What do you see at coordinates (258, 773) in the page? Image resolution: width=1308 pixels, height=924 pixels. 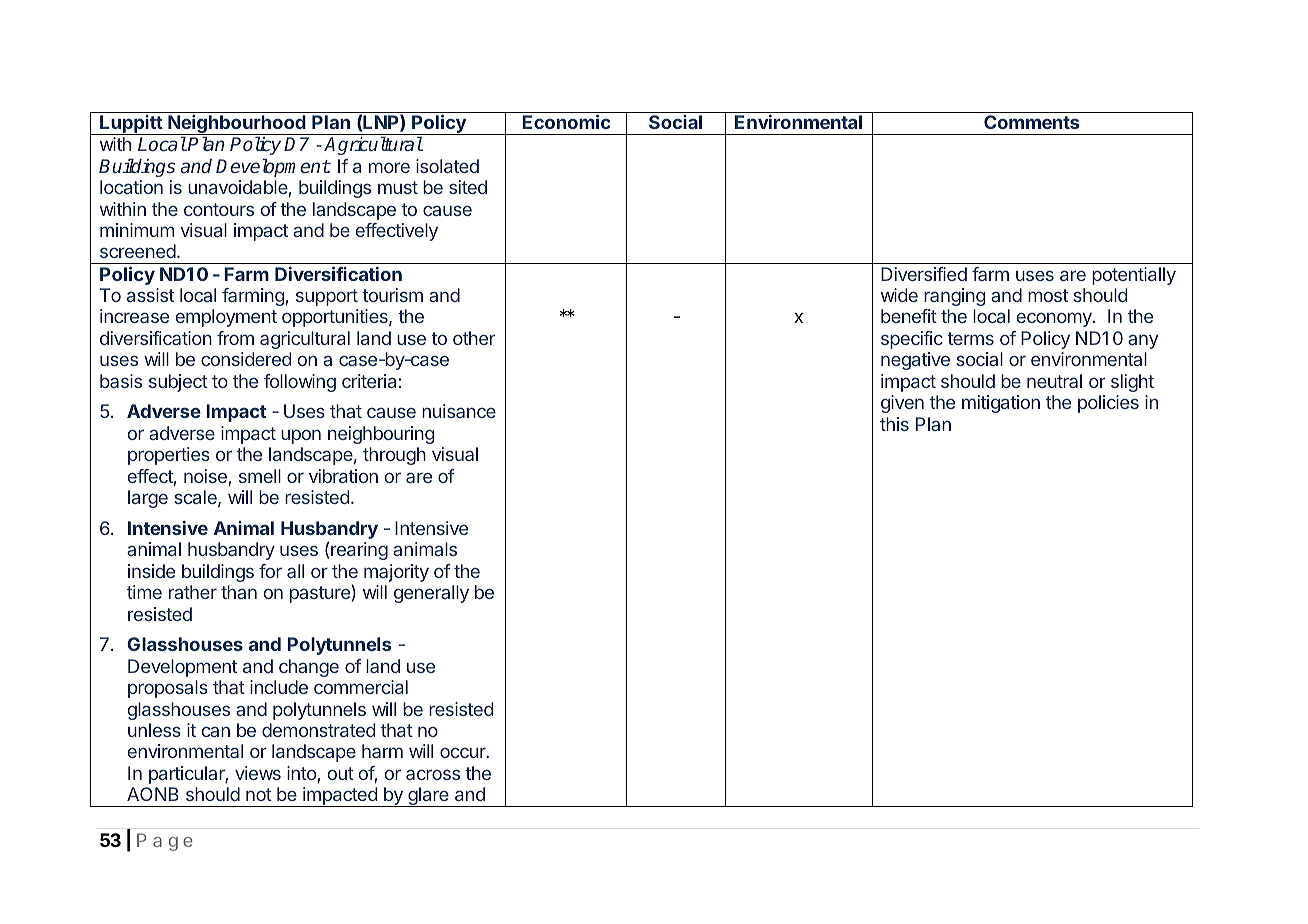 I see `views` at bounding box center [258, 773].
